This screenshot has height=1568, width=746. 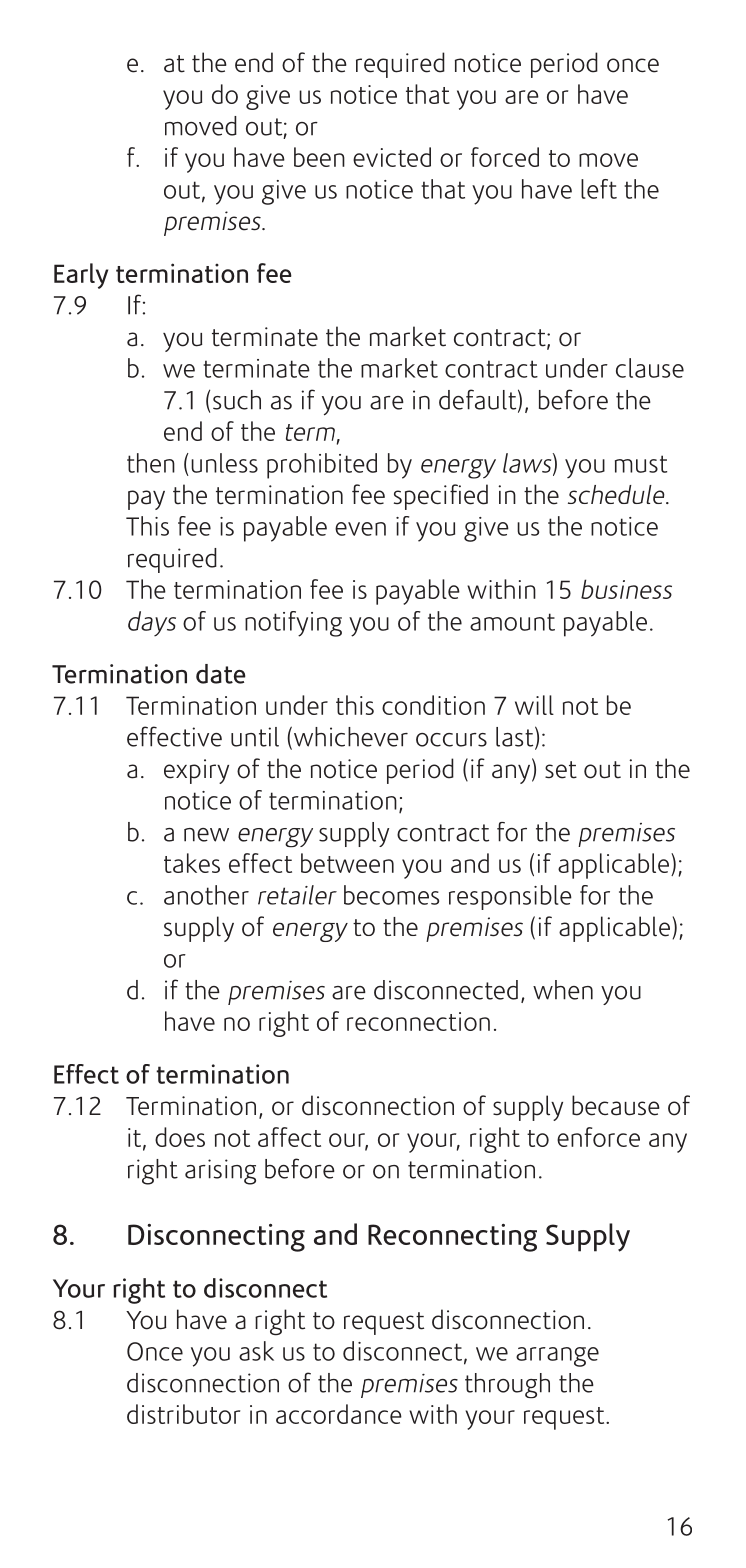 I want to click on arrange, so click(x=557, y=1357).
